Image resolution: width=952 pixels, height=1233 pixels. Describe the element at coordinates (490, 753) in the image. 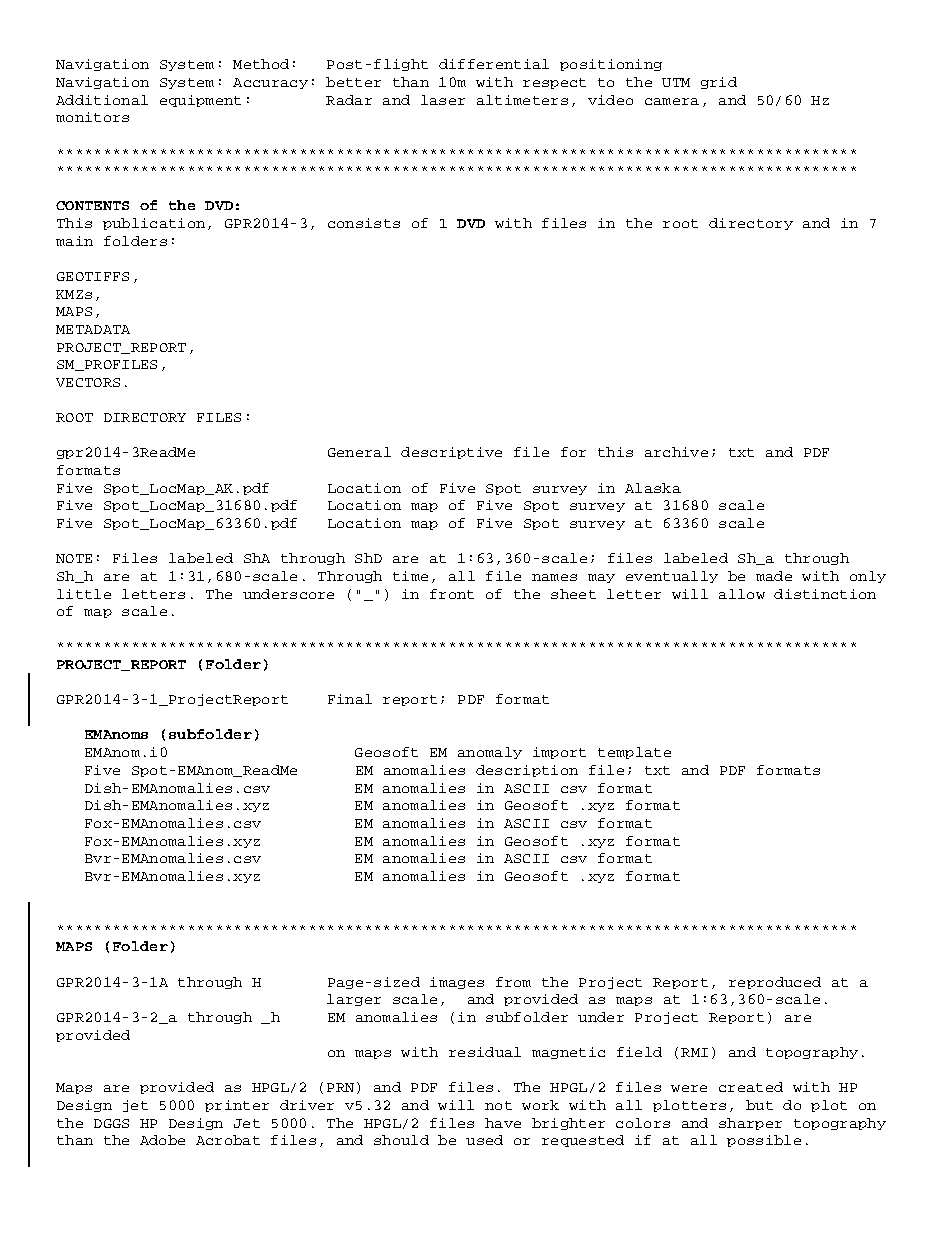

I see `anomaly` at that location.
